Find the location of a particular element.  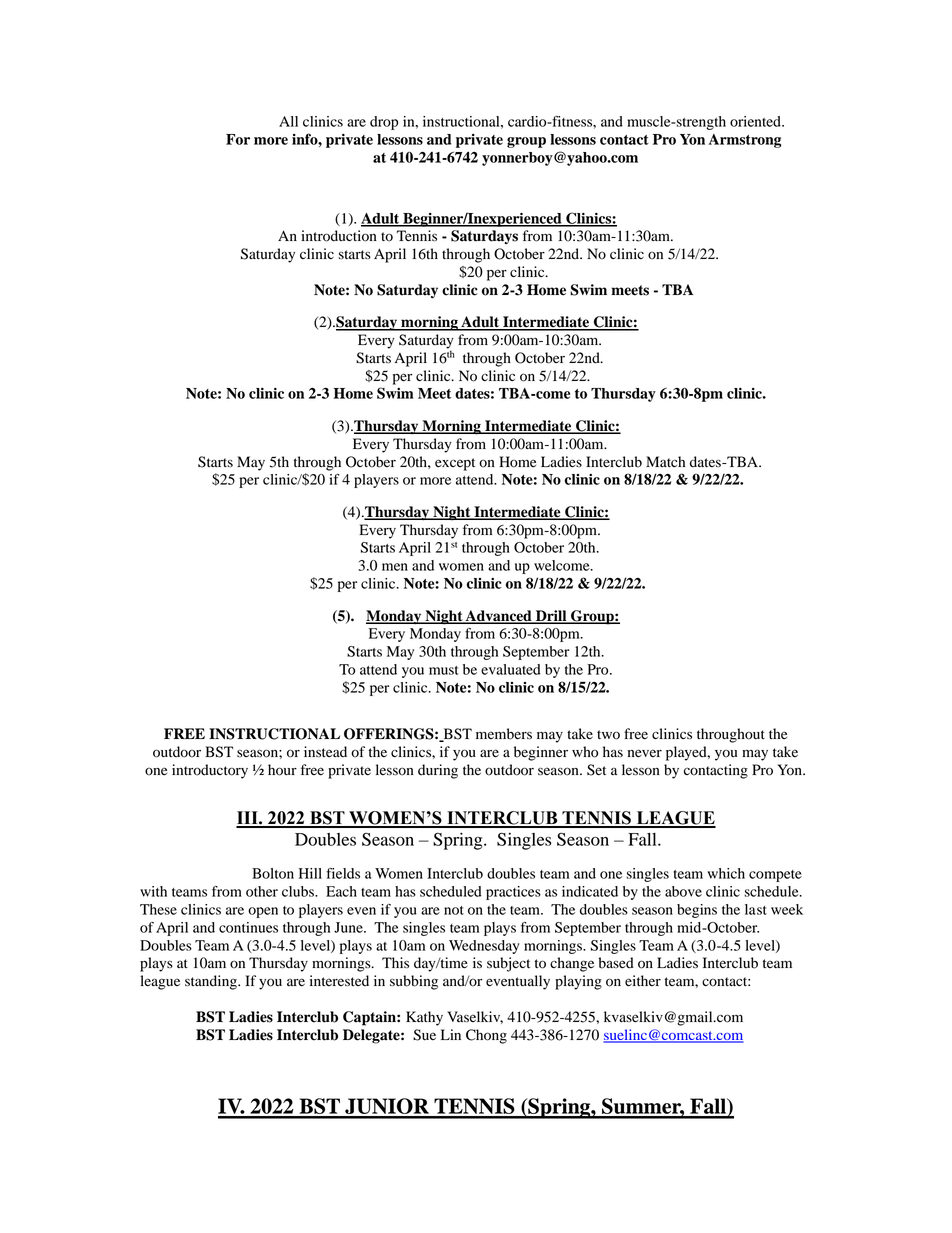

drop is located at coordinates (384, 123).
